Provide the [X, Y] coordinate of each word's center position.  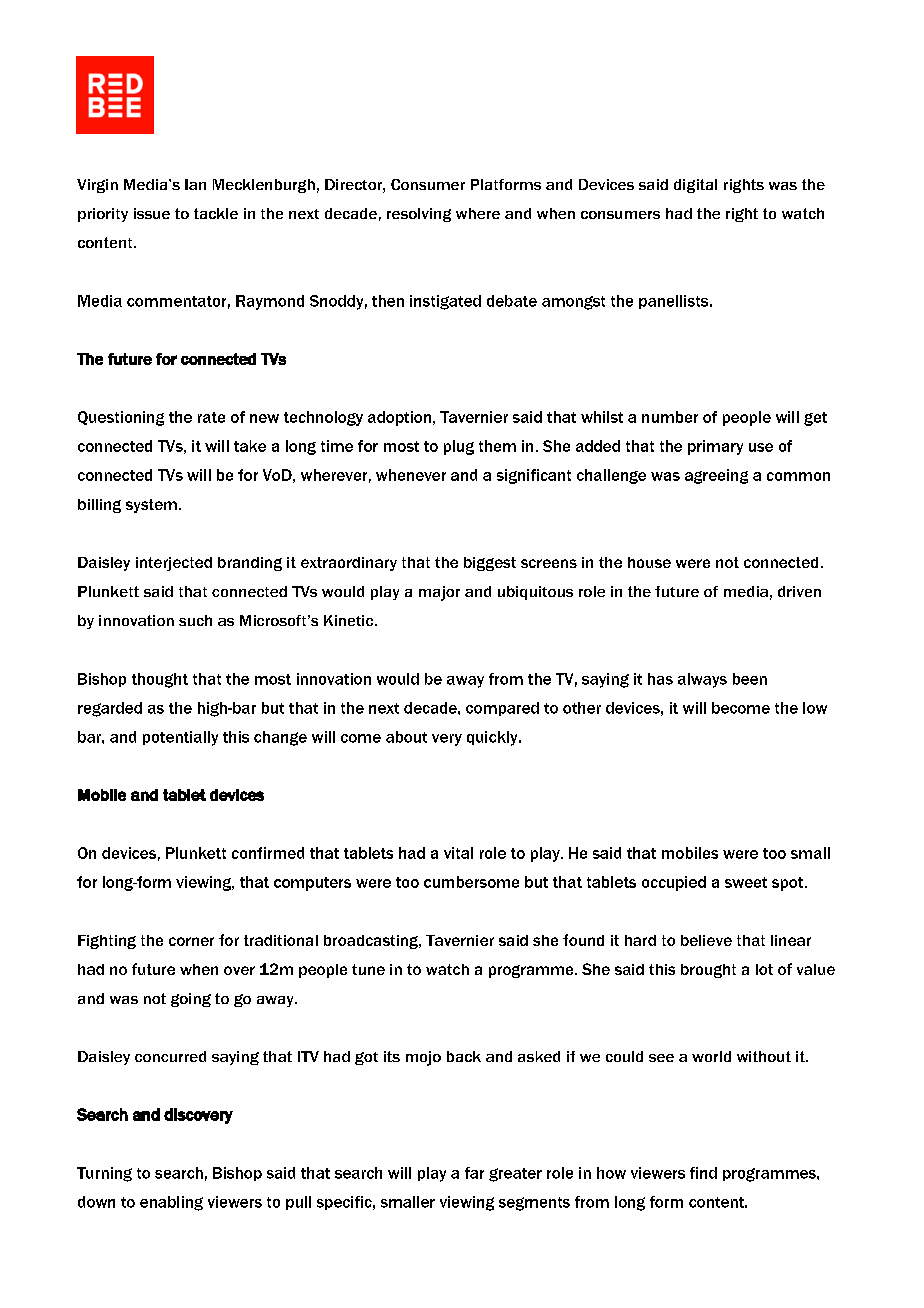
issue [152, 213]
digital [695, 186]
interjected [174, 564]
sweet [746, 882]
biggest [490, 564]
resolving [419, 215]
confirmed [268, 853]
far [474, 1173]
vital [458, 853]
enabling [171, 1203]
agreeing [716, 476]
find [703, 1173]
